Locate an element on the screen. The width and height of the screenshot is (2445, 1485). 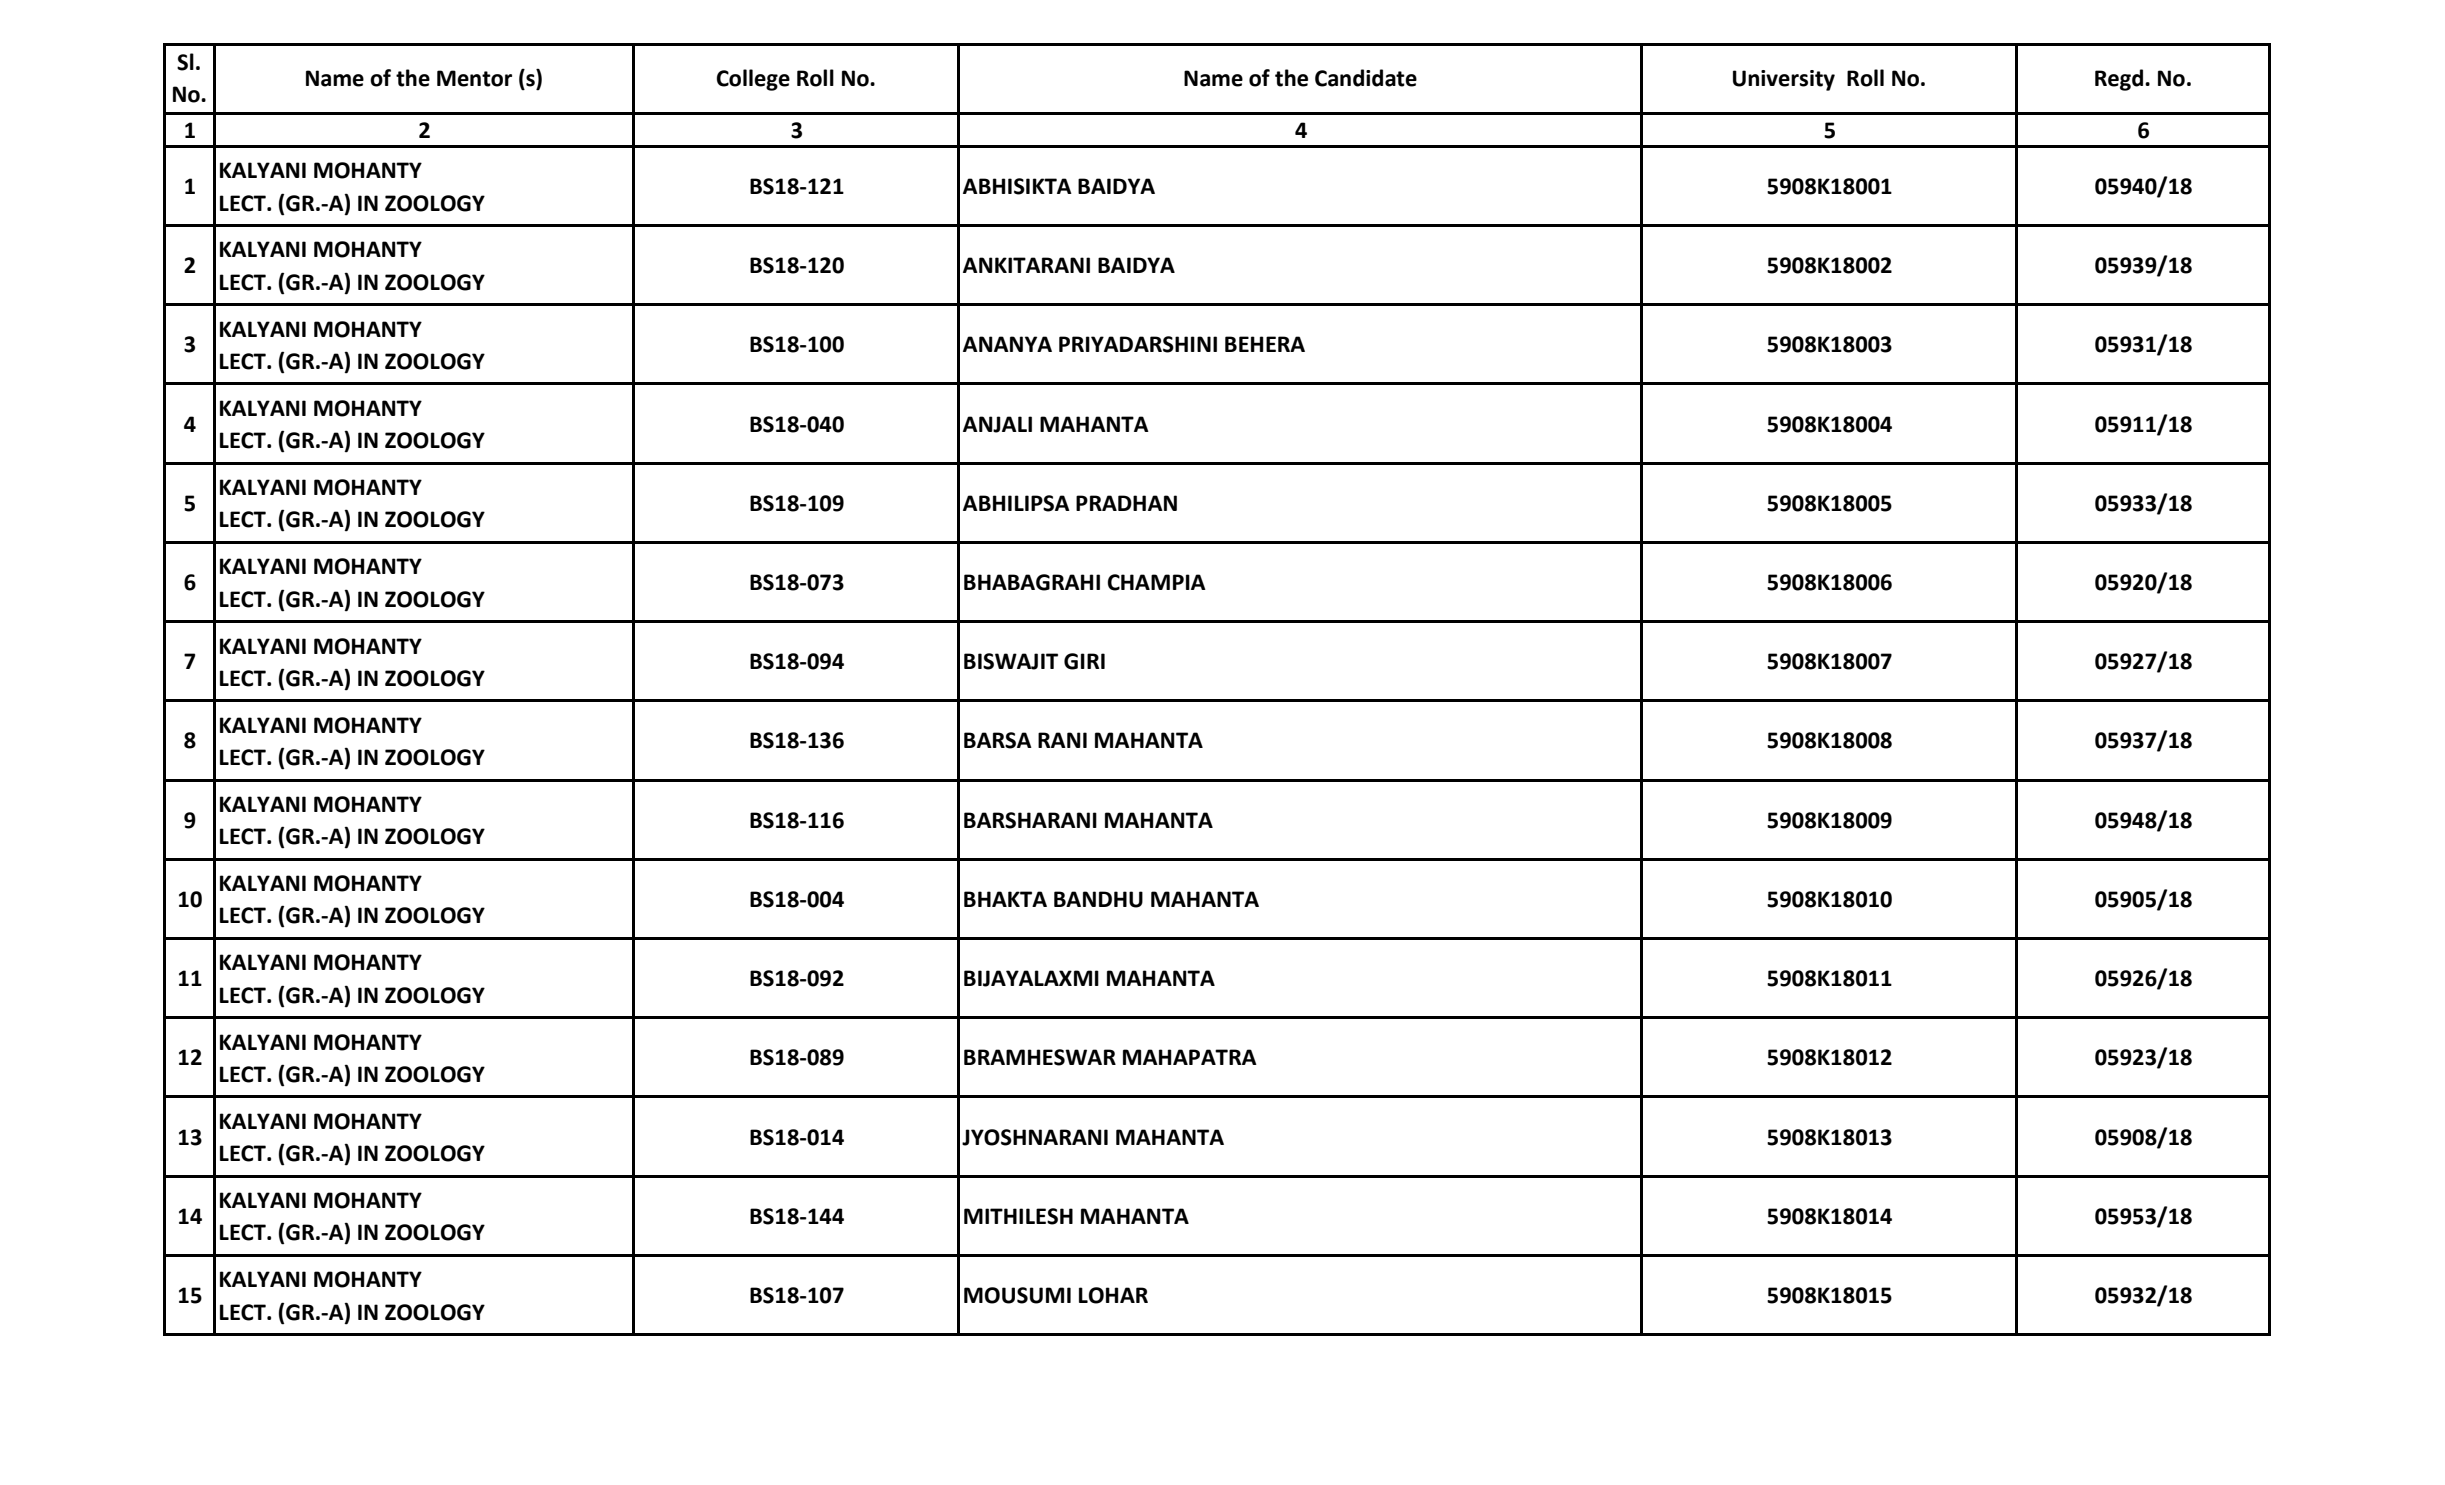
Mentor is located at coordinates (474, 78).
